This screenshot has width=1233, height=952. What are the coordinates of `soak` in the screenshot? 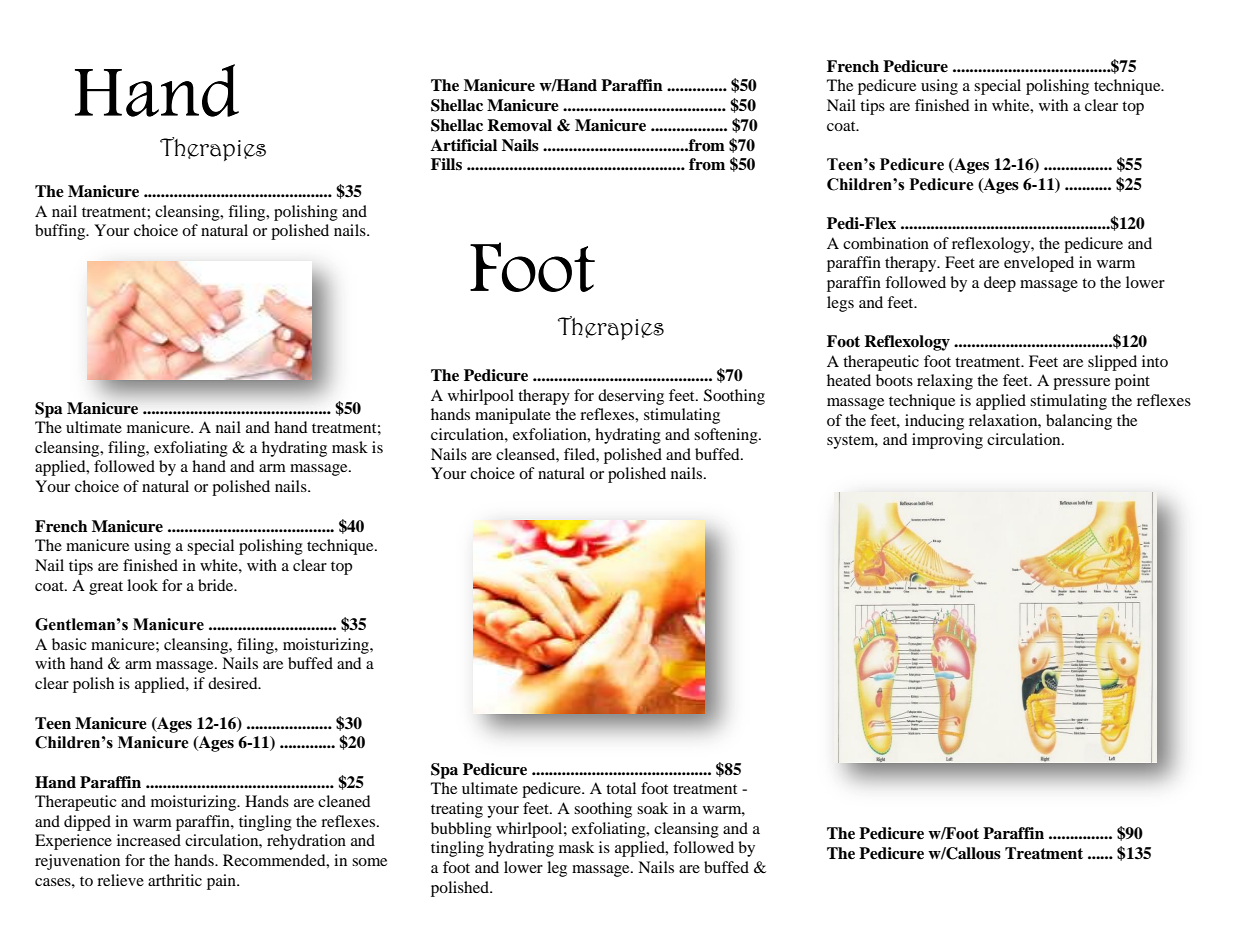 It's located at (652, 808).
